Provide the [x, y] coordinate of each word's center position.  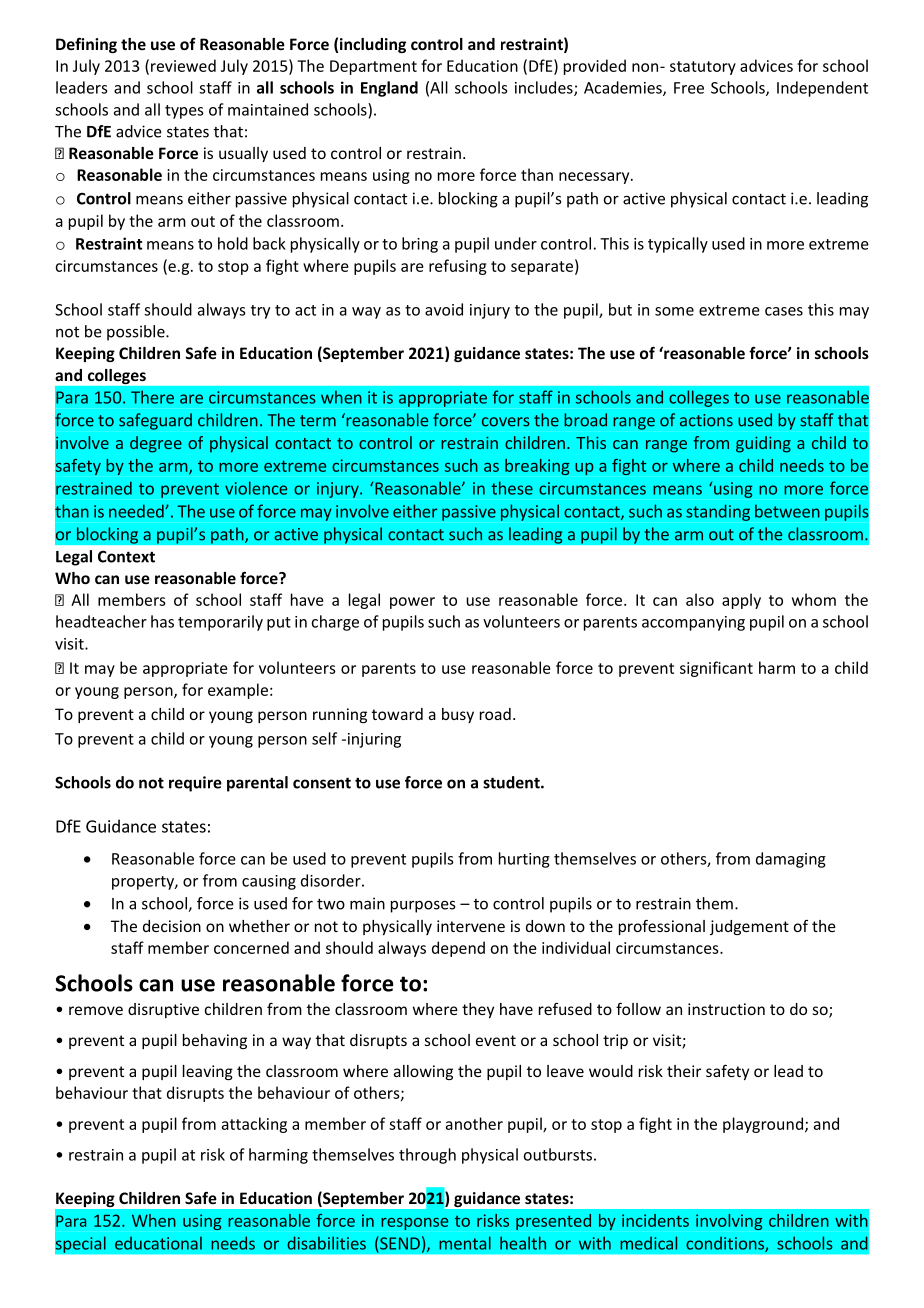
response [414, 1224]
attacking [254, 1125]
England [389, 89]
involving [729, 1222]
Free [689, 88]
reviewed [183, 65]
